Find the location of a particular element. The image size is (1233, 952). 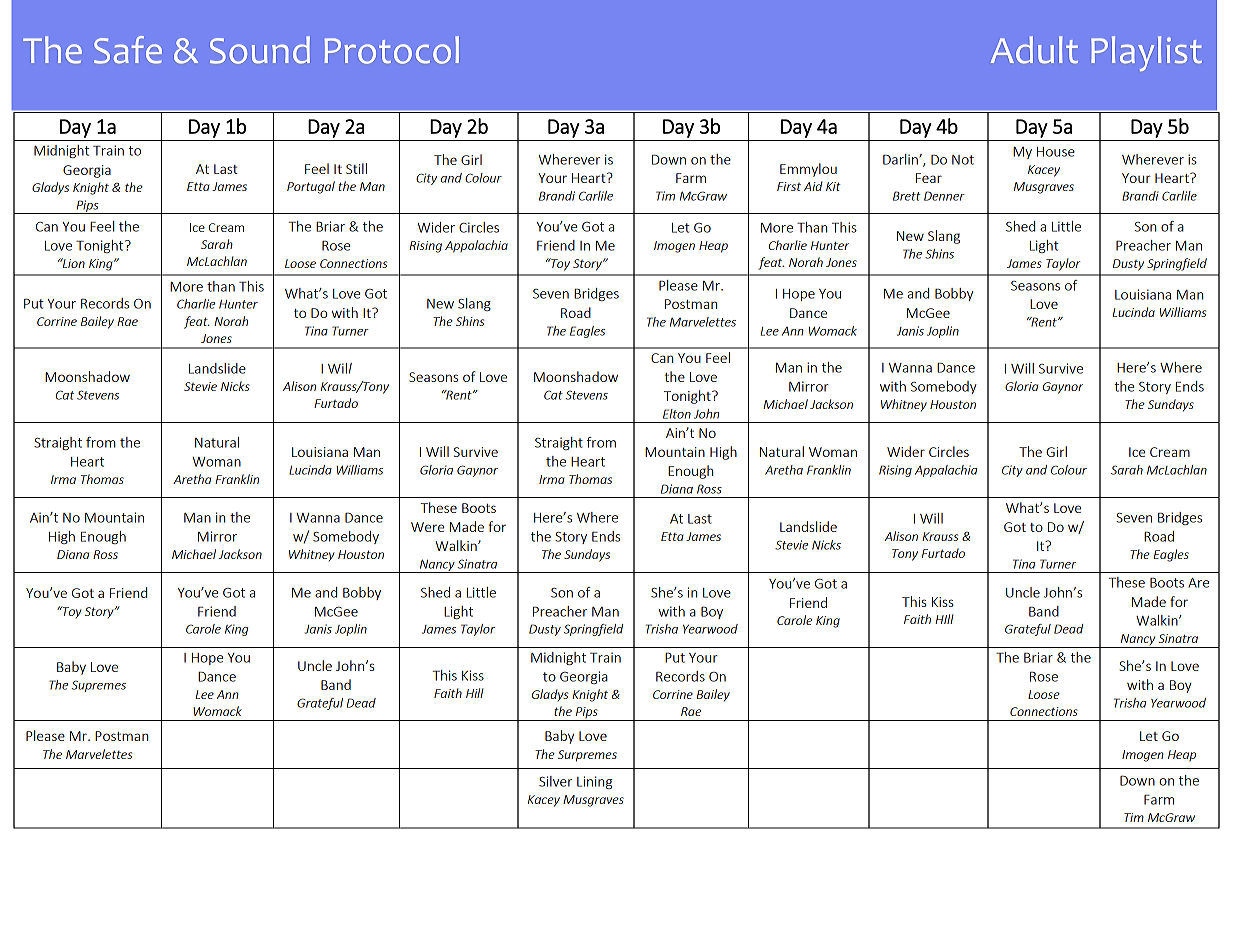

Adult is located at coordinates (1034, 49).
